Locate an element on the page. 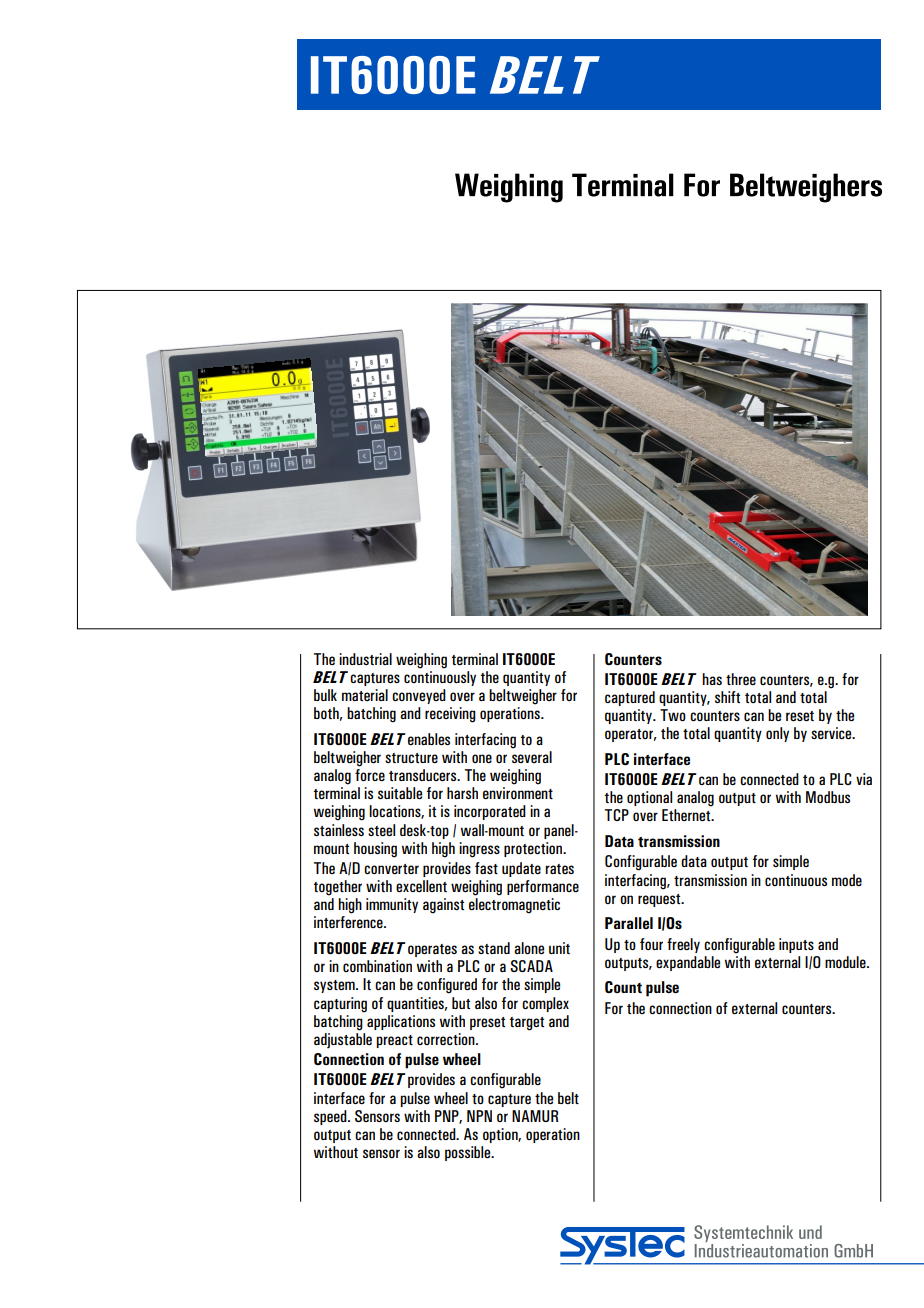  converter is located at coordinates (391, 869).
